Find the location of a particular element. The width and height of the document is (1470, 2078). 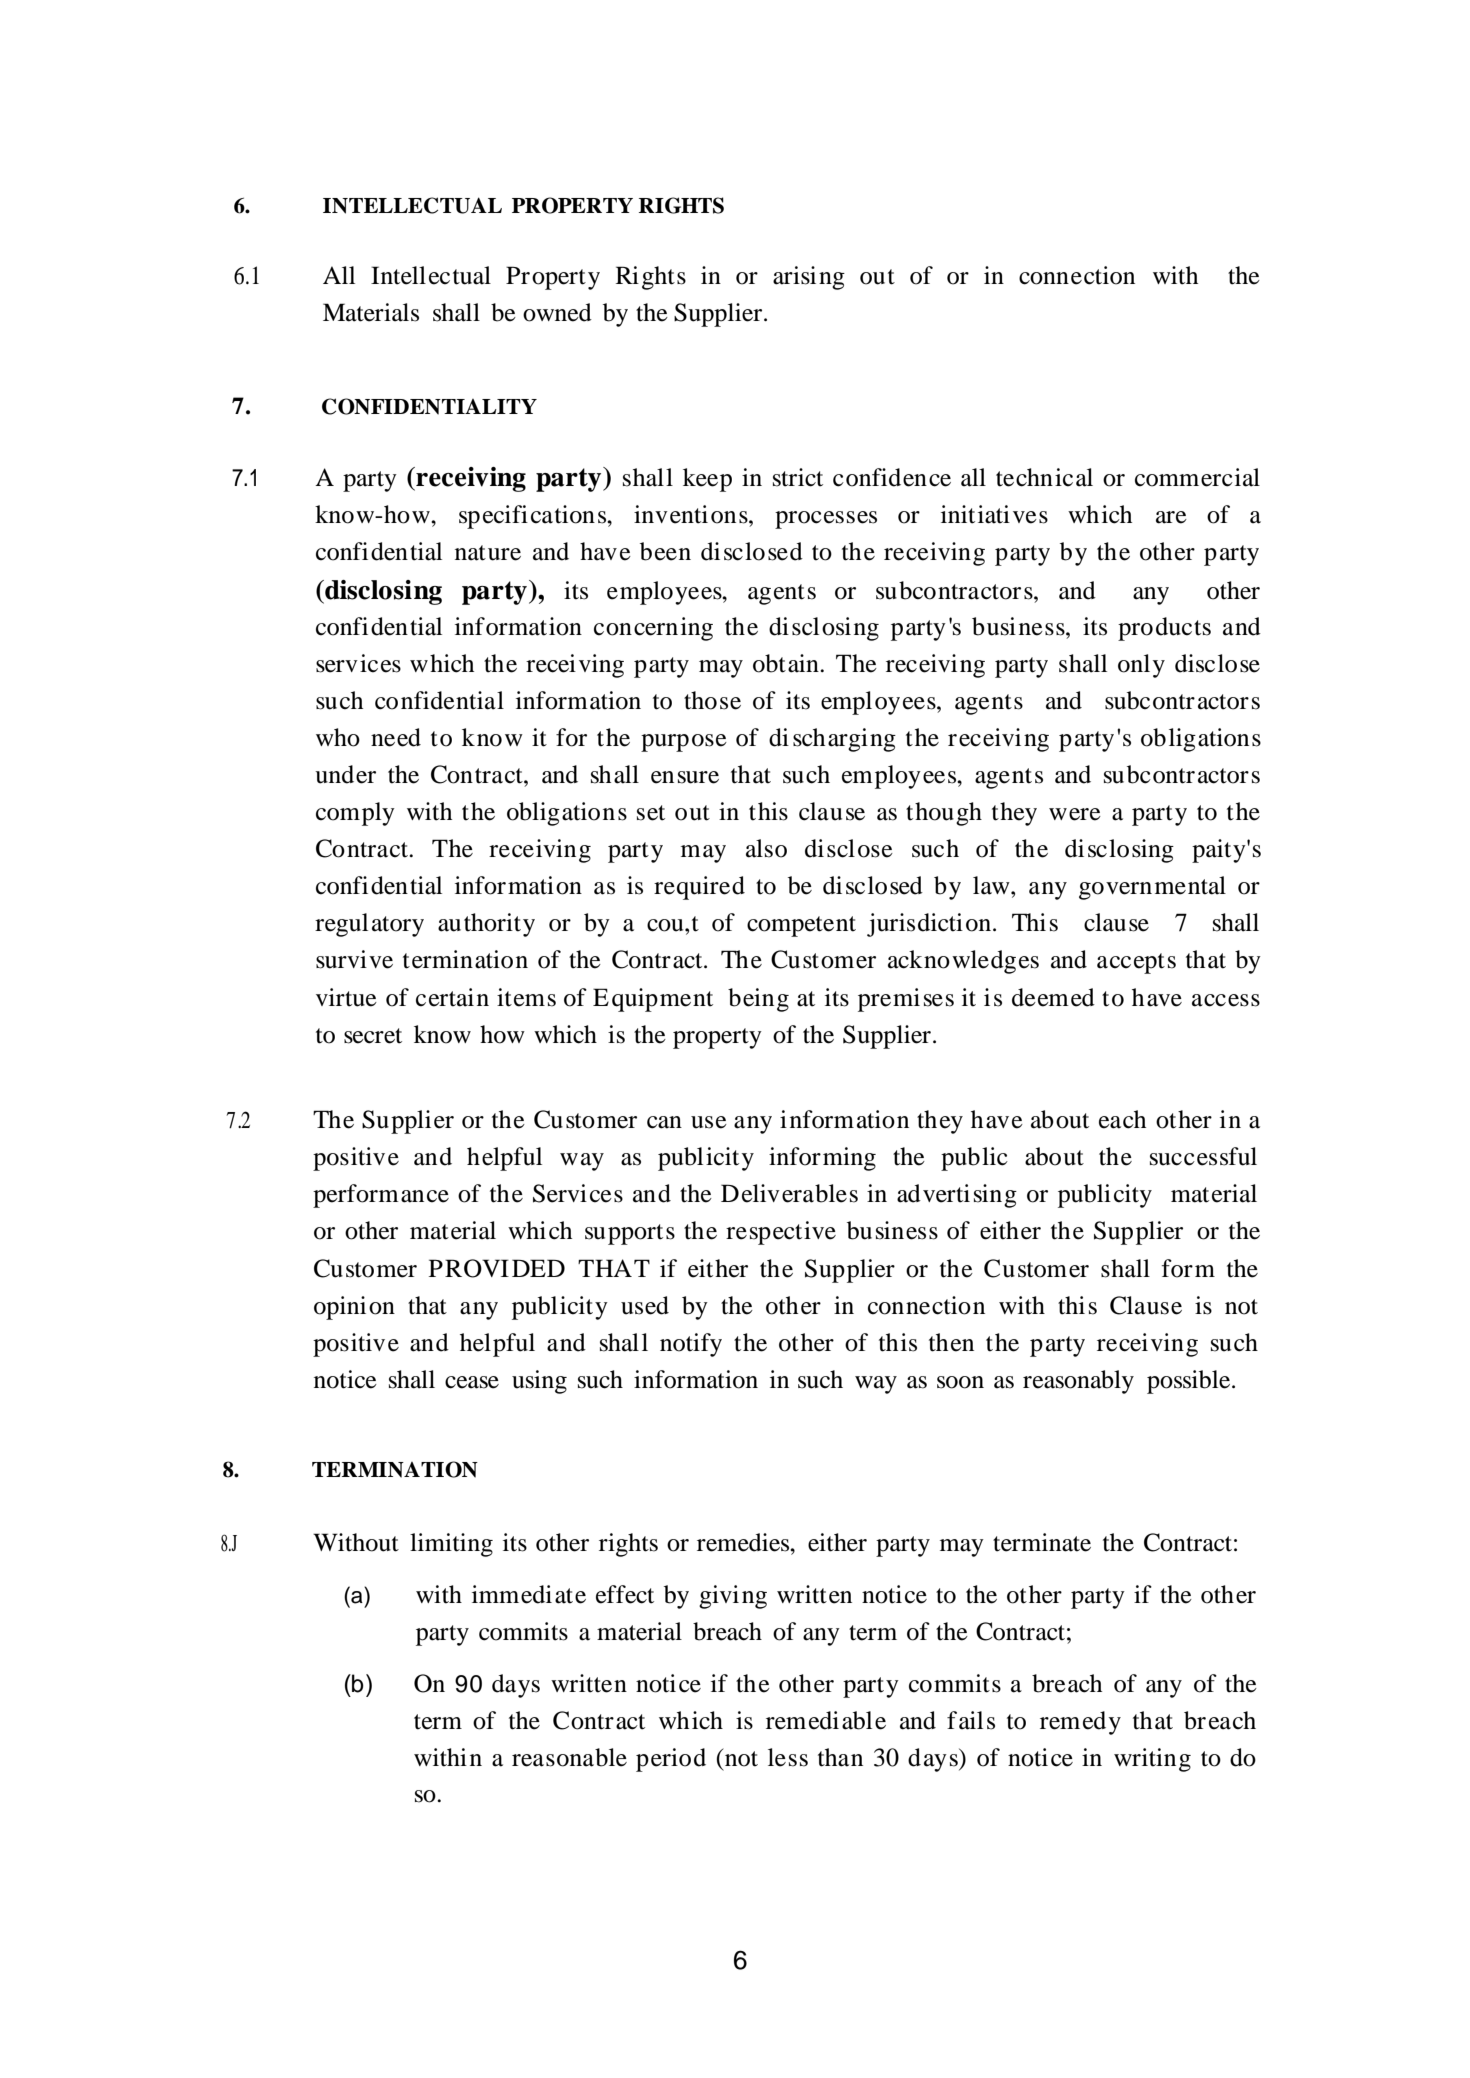

cease is located at coordinates (472, 1382).
